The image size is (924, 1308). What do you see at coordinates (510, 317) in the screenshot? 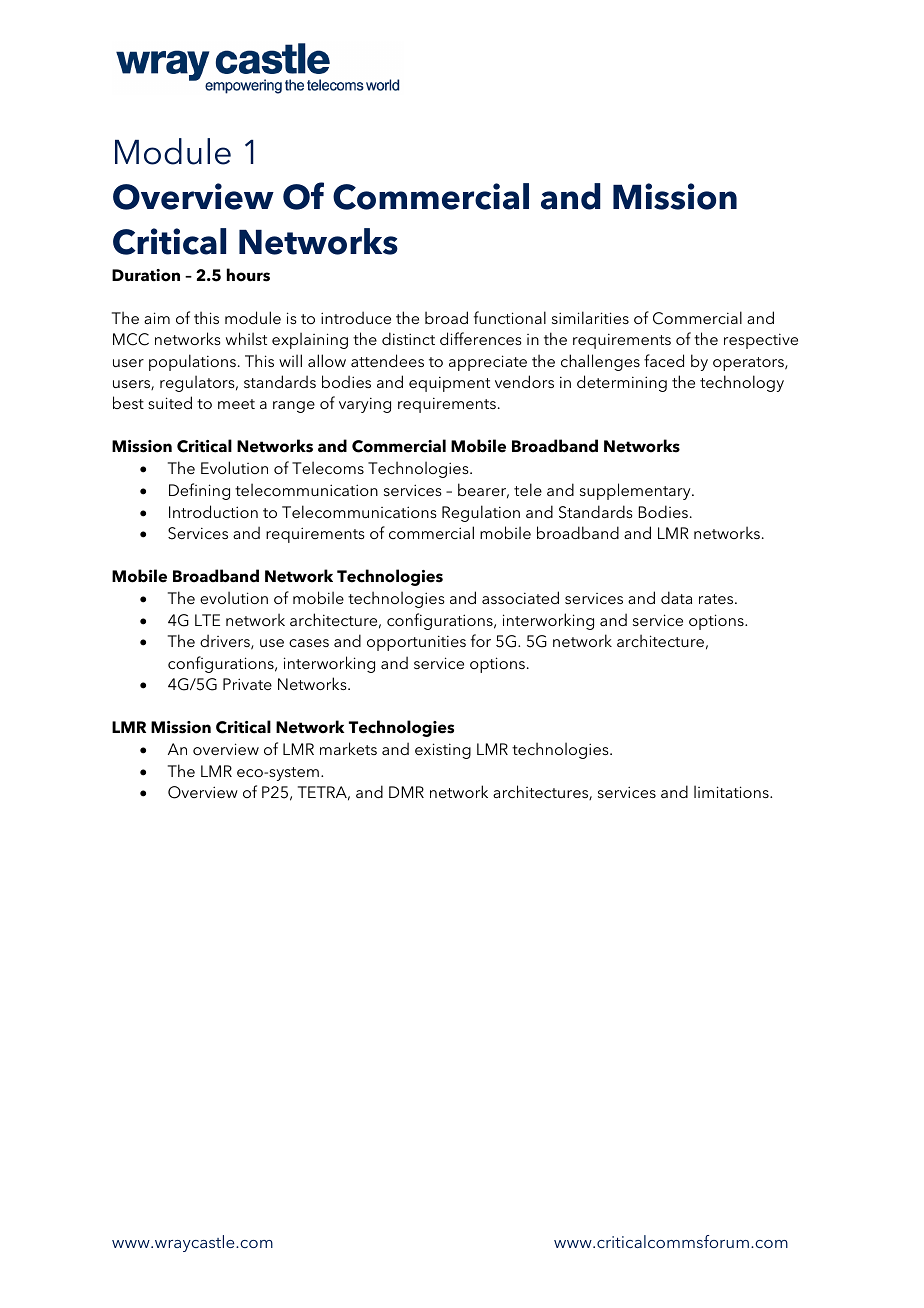
I see `functional` at bounding box center [510, 317].
